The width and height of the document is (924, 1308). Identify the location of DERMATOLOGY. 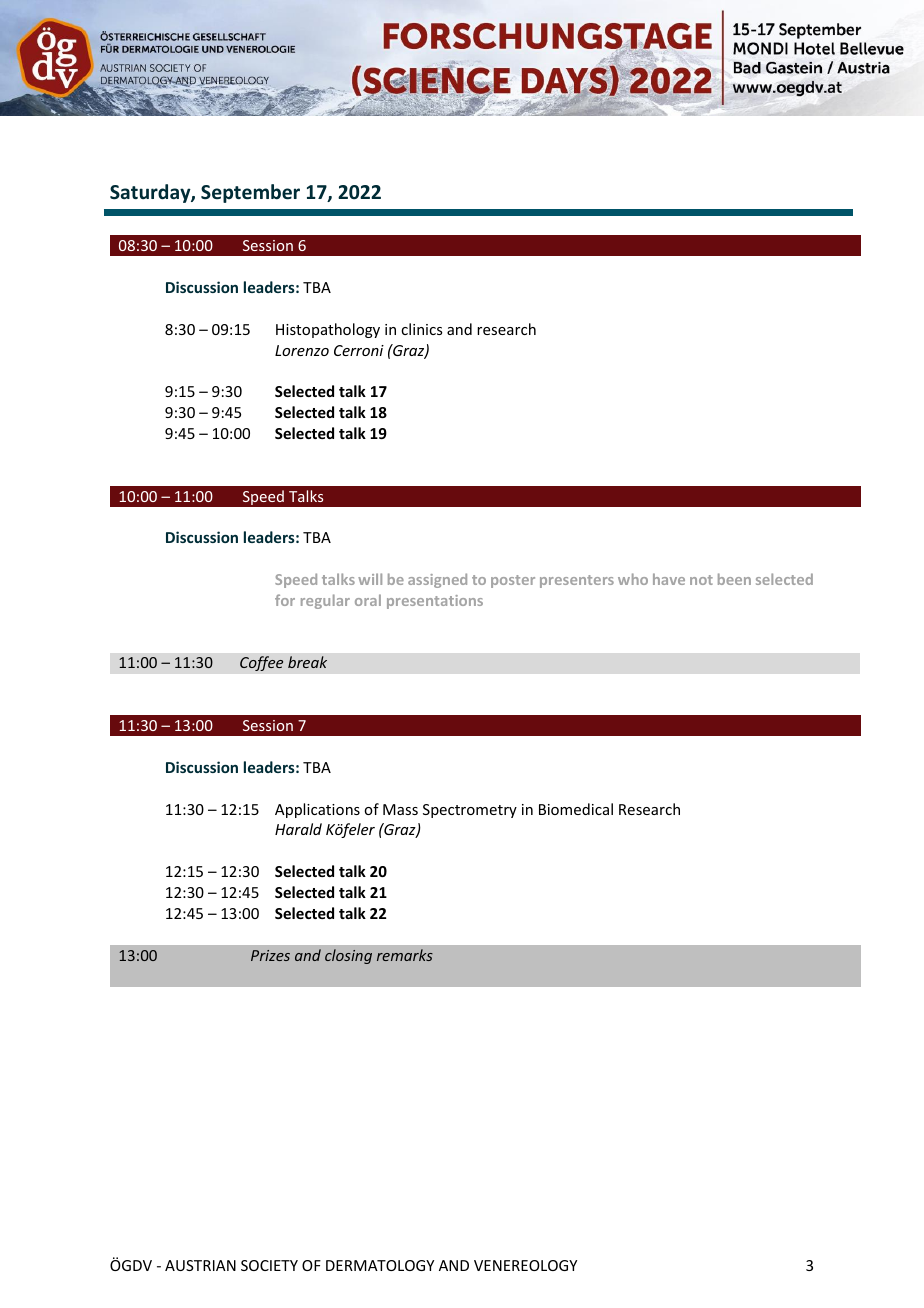
(380, 1265).
